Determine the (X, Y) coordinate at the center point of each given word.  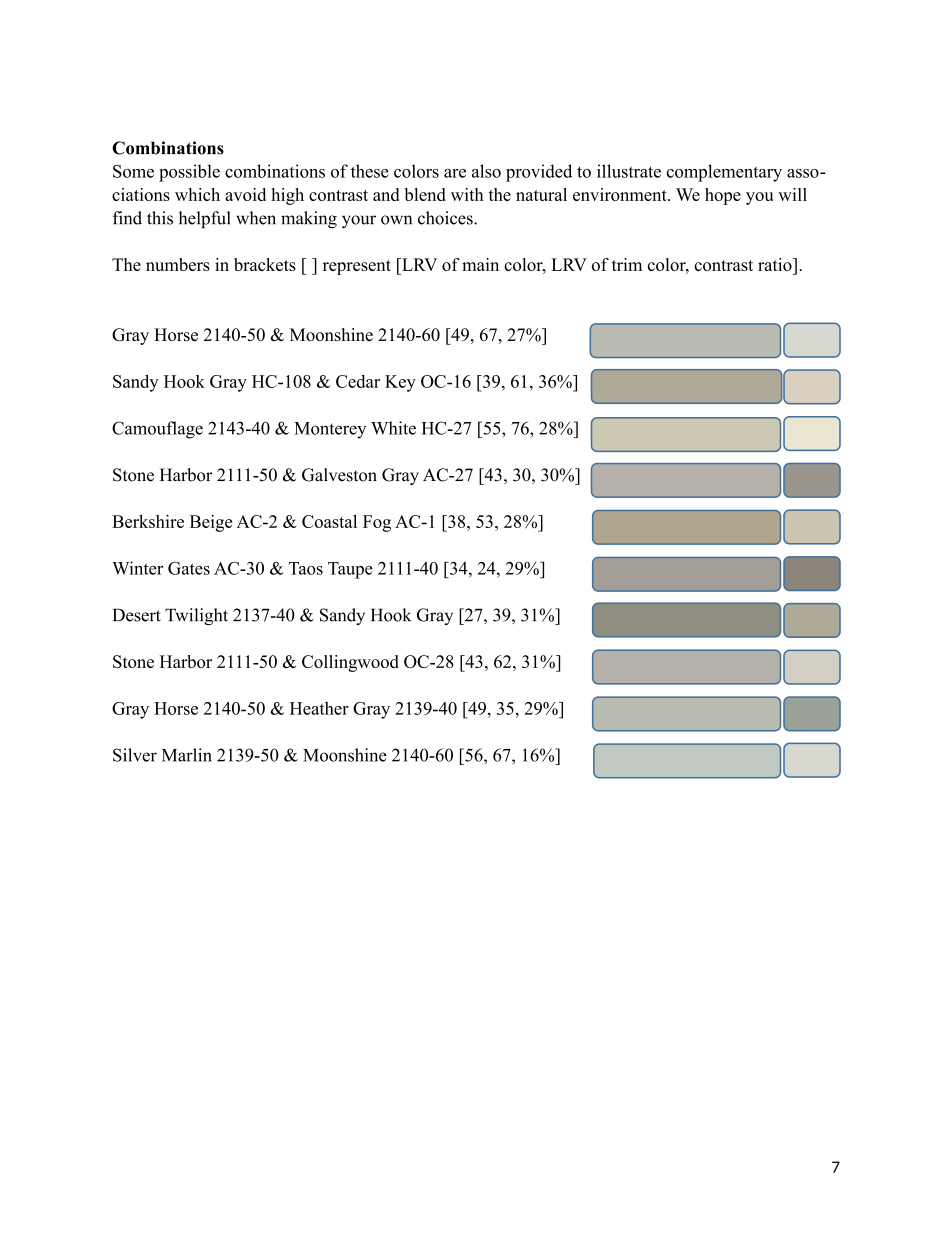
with (467, 194)
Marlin (187, 755)
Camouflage (157, 430)
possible (189, 173)
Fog (377, 523)
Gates (189, 568)
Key (400, 383)
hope (723, 196)
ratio (776, 264)
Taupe (350, 570)
